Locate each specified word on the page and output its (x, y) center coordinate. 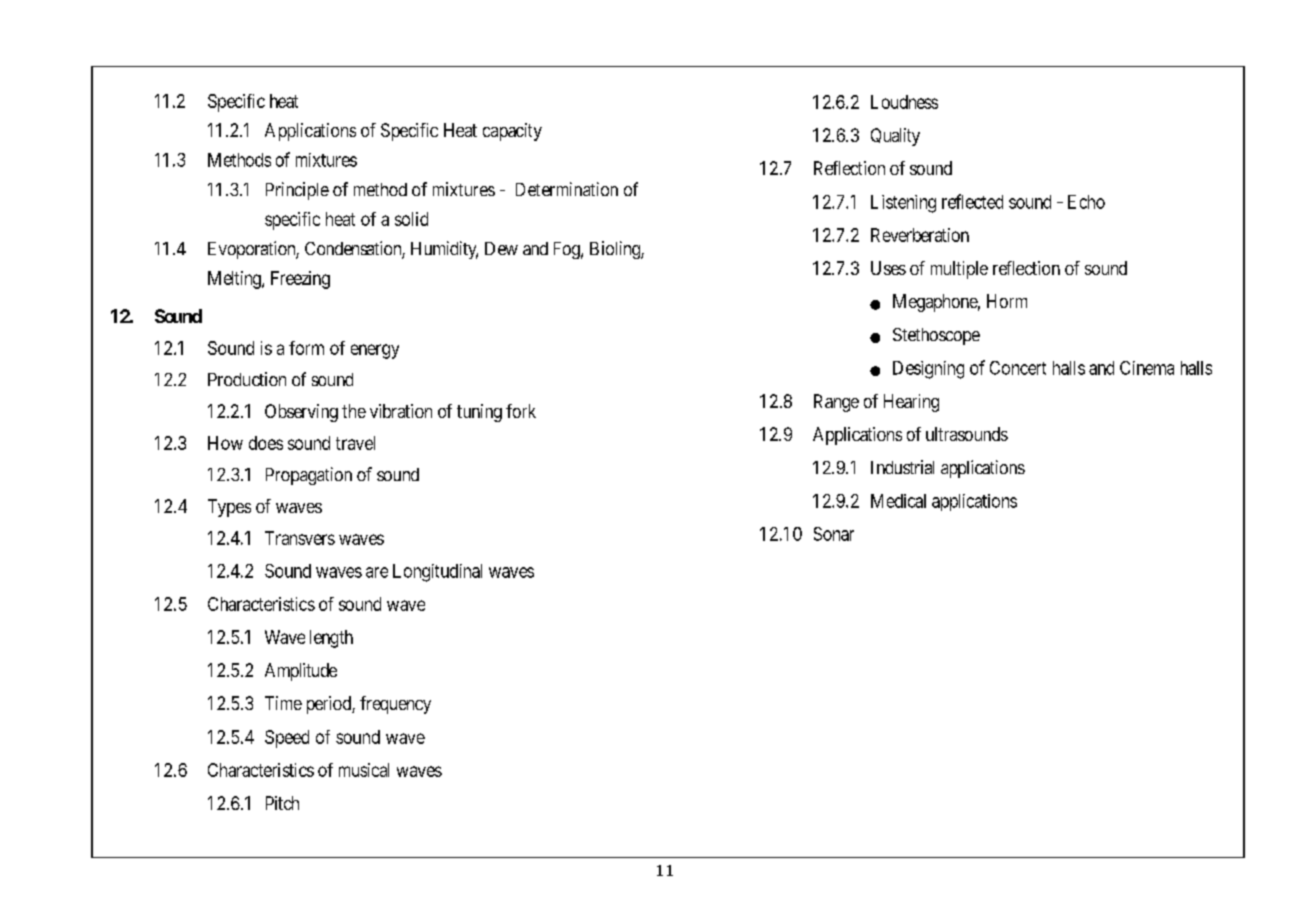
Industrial (902, 467)
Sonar (834, 534)
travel (355, 443)
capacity (512, 132)
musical (364, 770)
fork (521, 411)
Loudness (904, 102)
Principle (297, 191)
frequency (395, 705)
